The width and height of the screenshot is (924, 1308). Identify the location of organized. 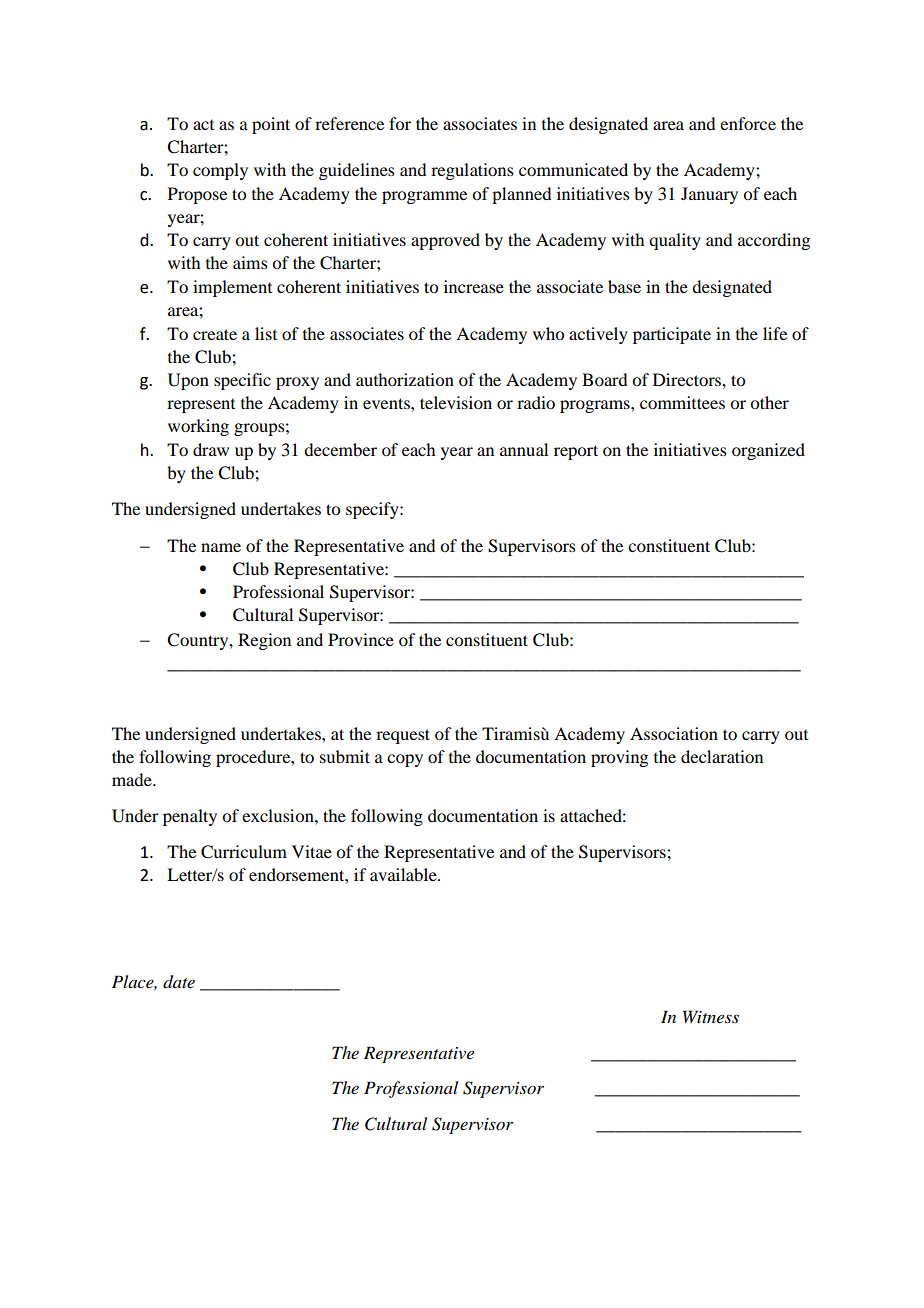
(768, 451).
